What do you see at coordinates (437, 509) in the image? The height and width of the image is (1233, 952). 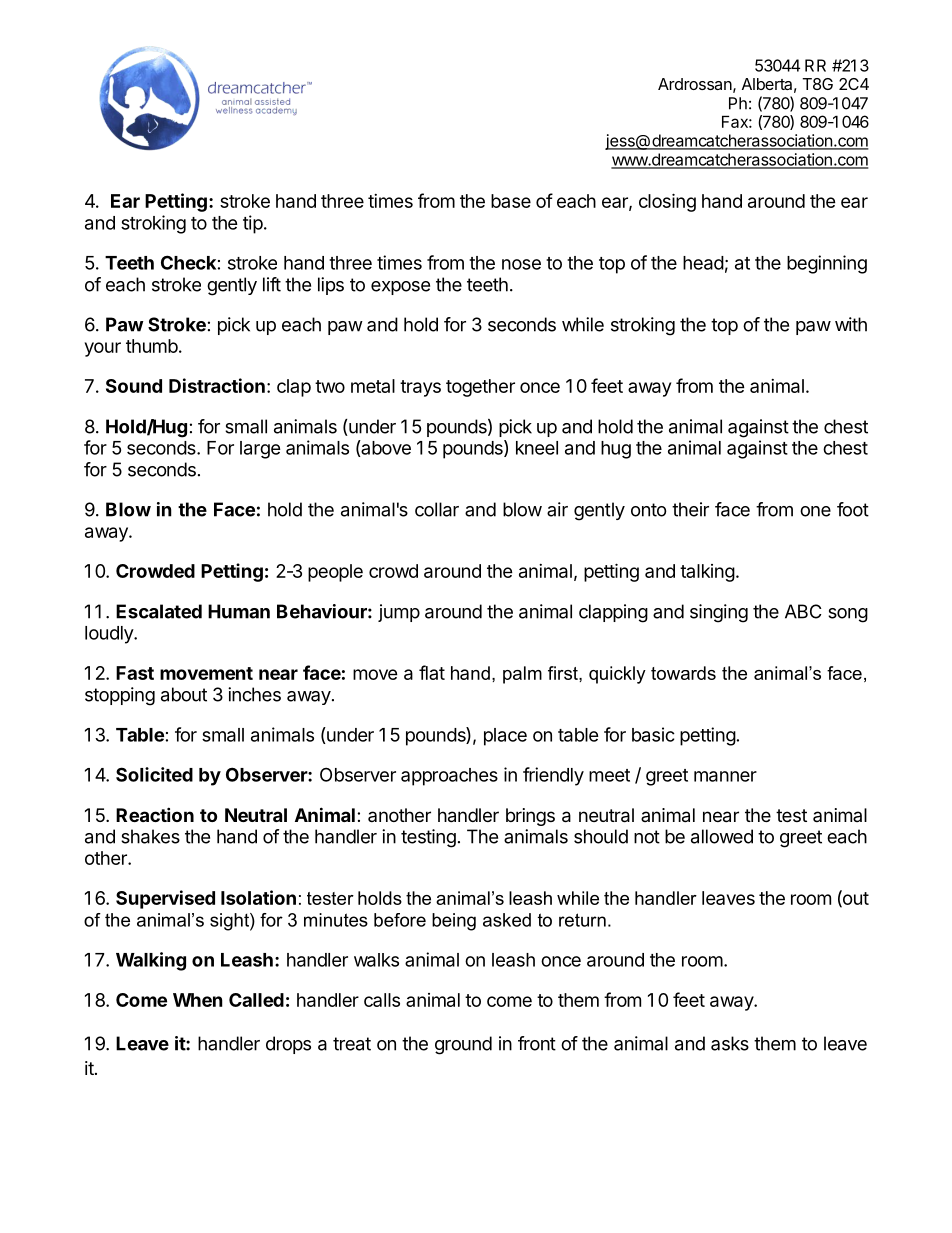 I see `collar` at bounding box center [437, 509].
